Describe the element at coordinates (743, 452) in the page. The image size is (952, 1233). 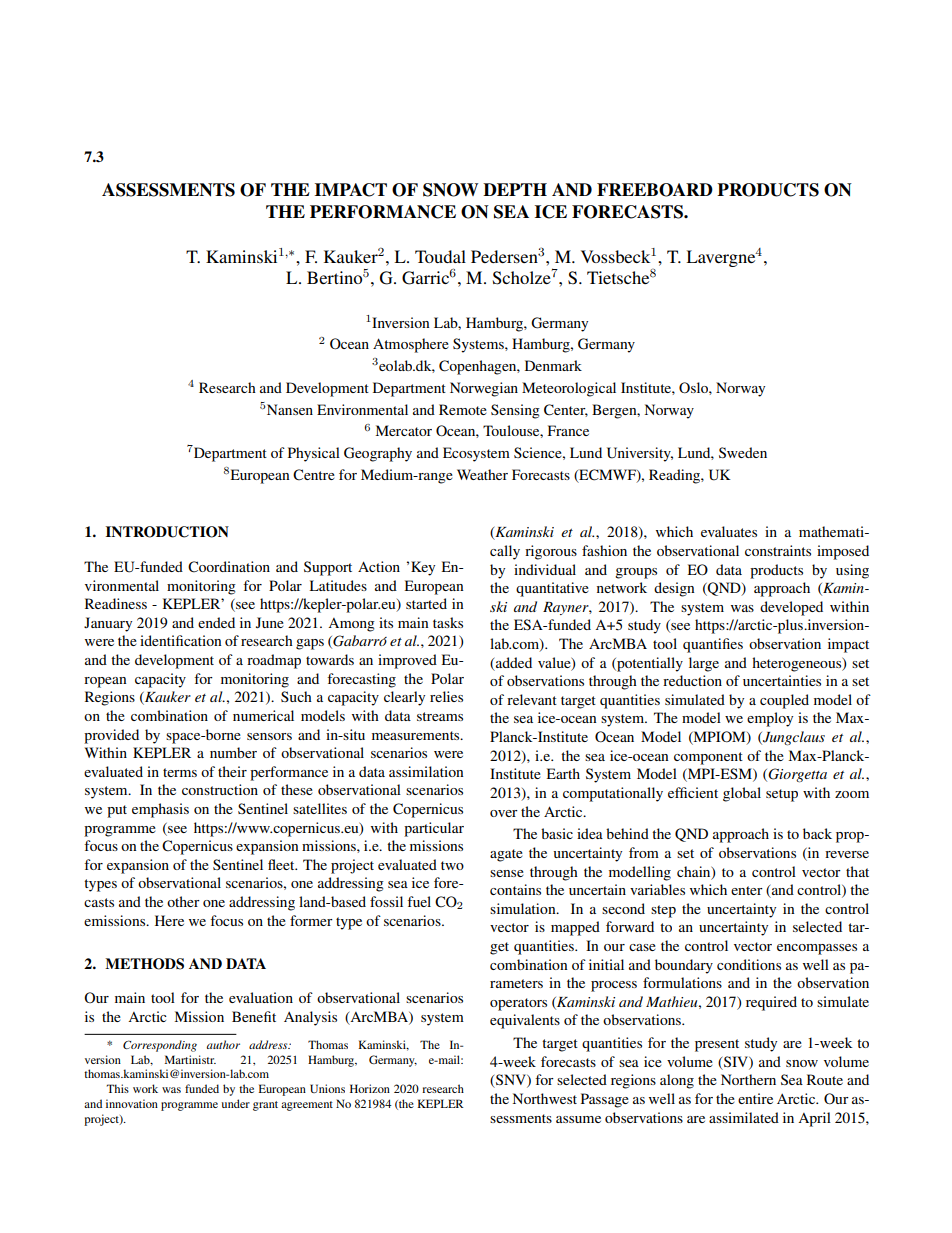
I see `Sweden` at that location.
